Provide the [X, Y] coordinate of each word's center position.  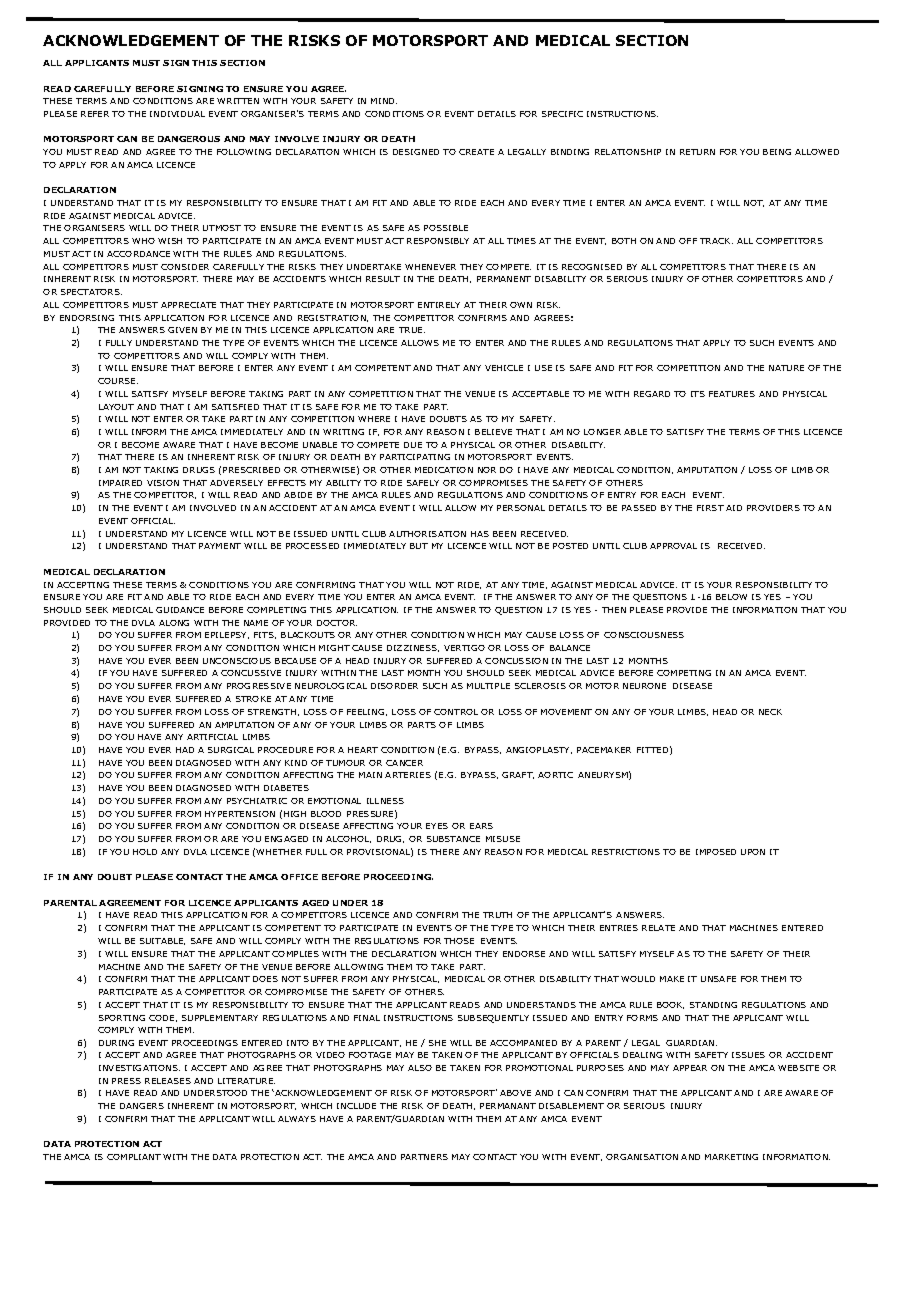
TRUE [412, 330]
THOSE [459, 941]
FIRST [710, 508]
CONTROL [456, 712]
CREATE [476, 152]
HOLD [145, 852]
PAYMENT [220, 546]
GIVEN [182, 330]
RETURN [697, 152]
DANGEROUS [189, 139]
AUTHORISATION [427, 534]
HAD [185, 750]
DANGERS [142, 1106]
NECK [770, 712]
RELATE [658, 928]
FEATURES [732, 394]
